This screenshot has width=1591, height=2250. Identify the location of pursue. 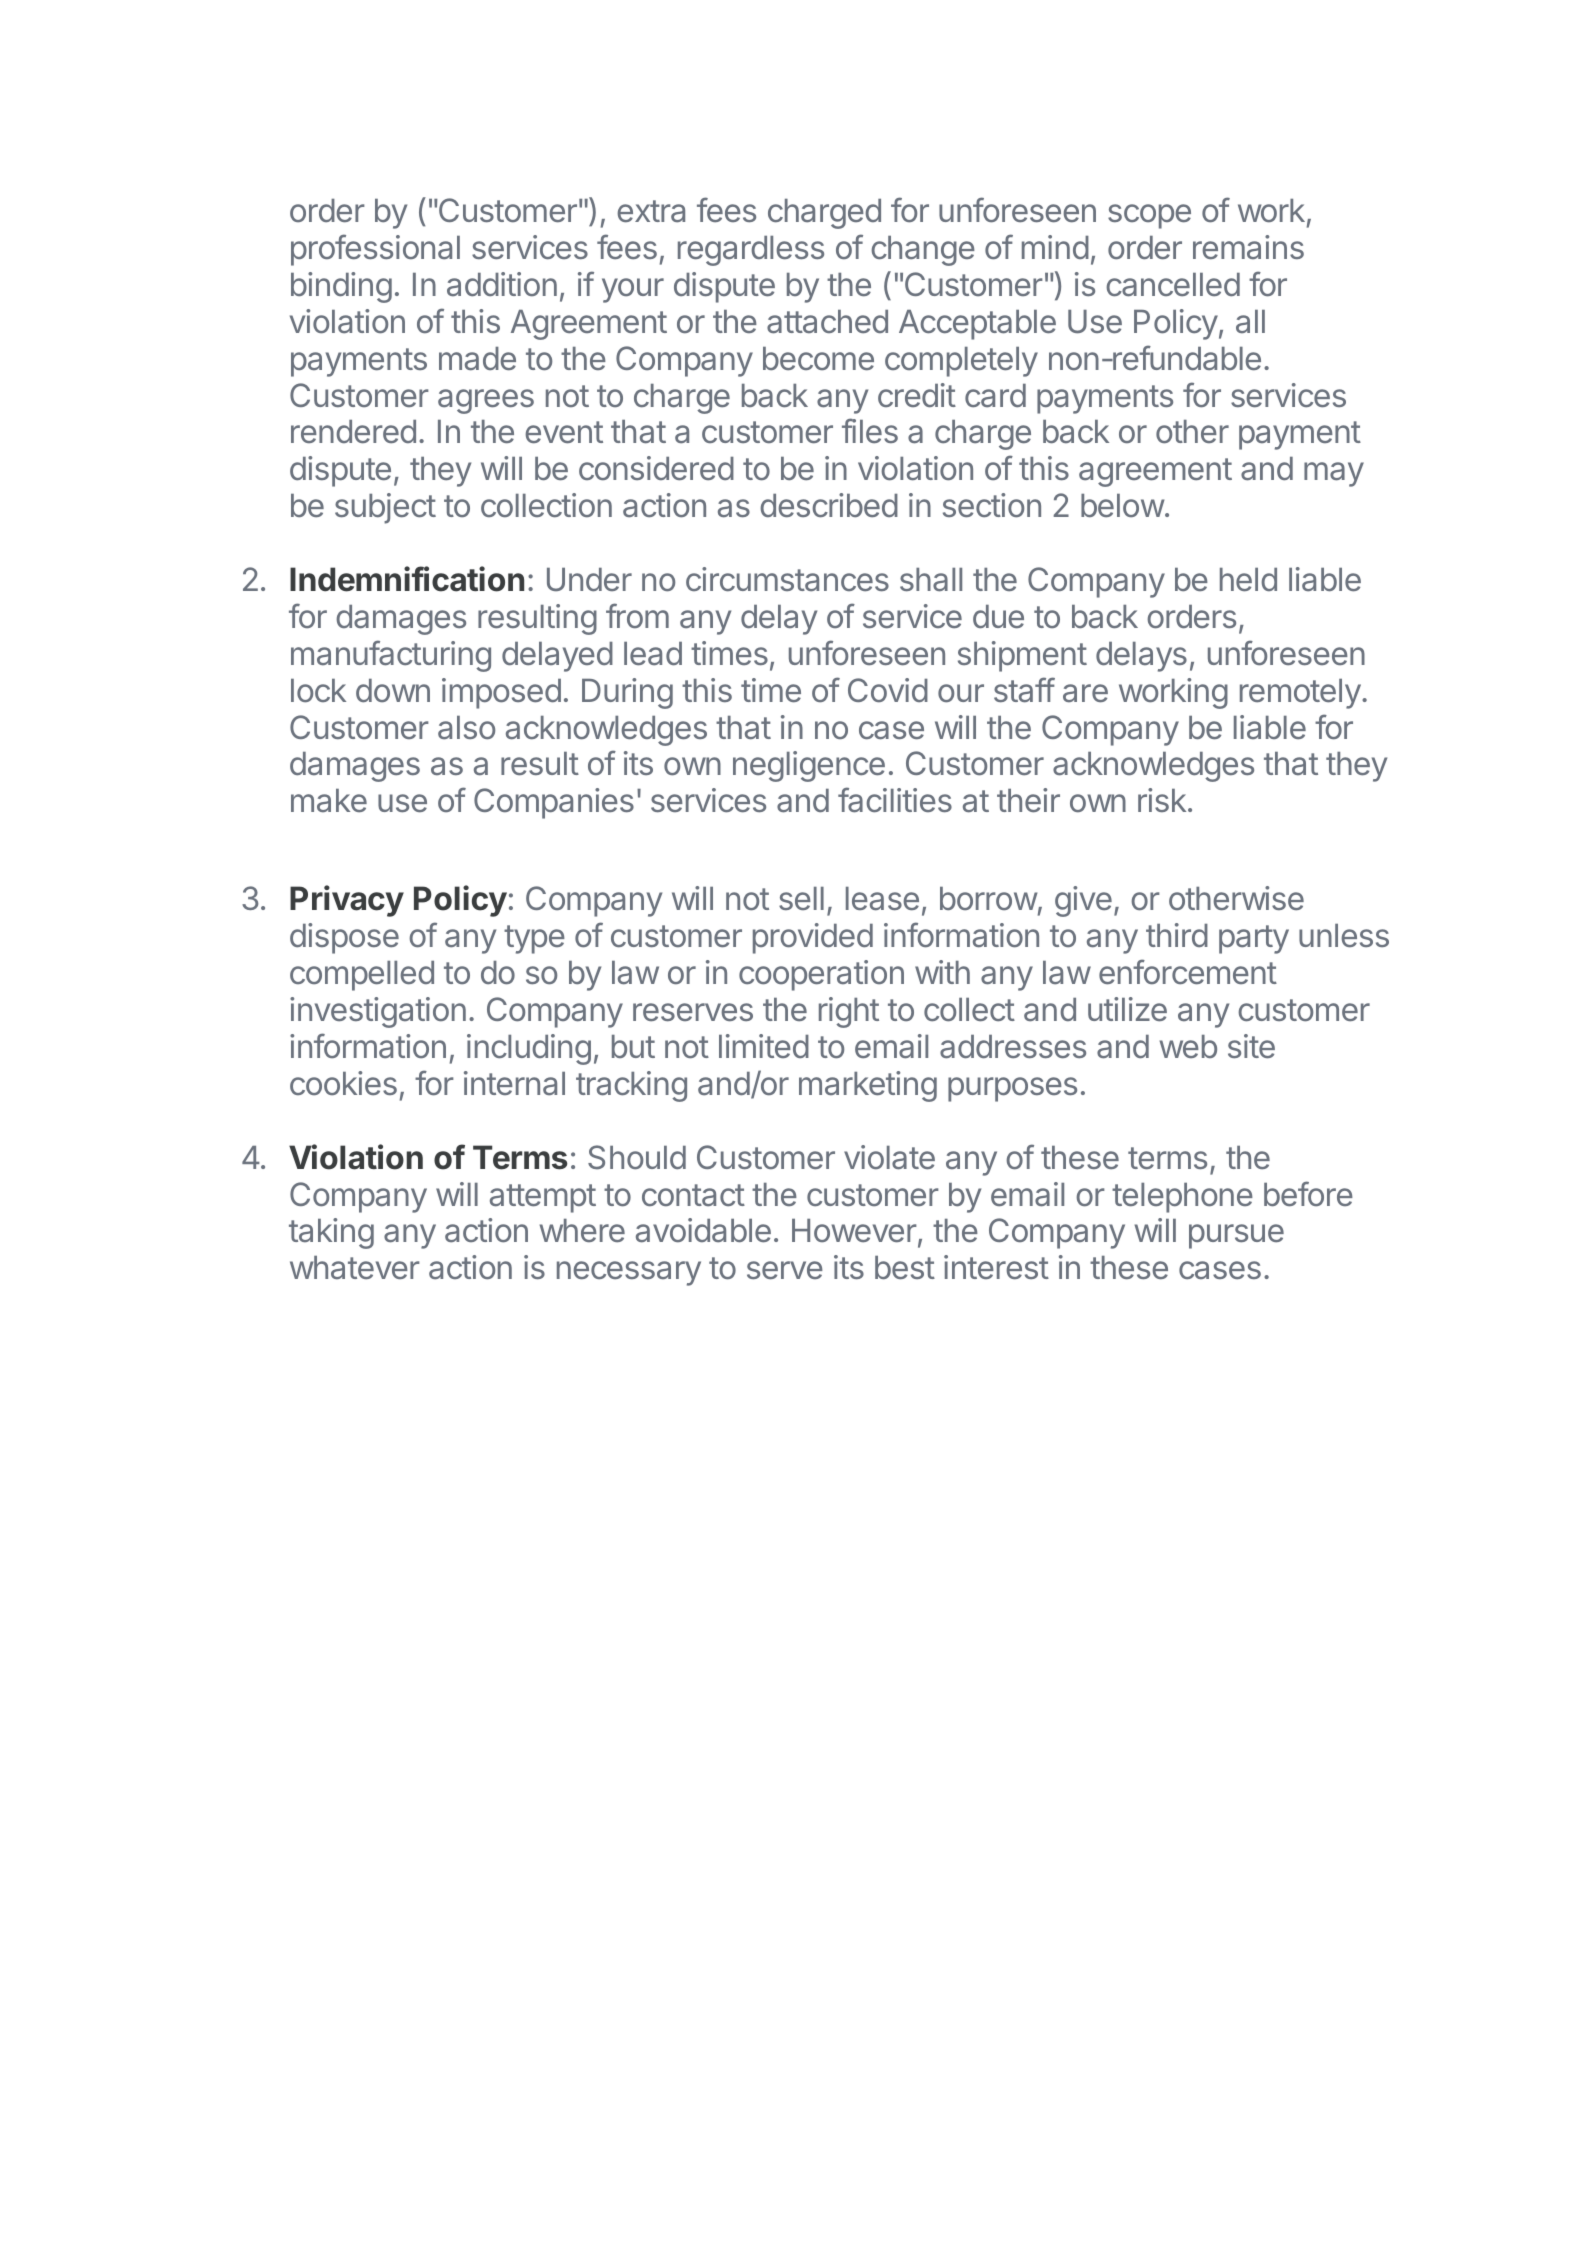
(1236, 1236).
